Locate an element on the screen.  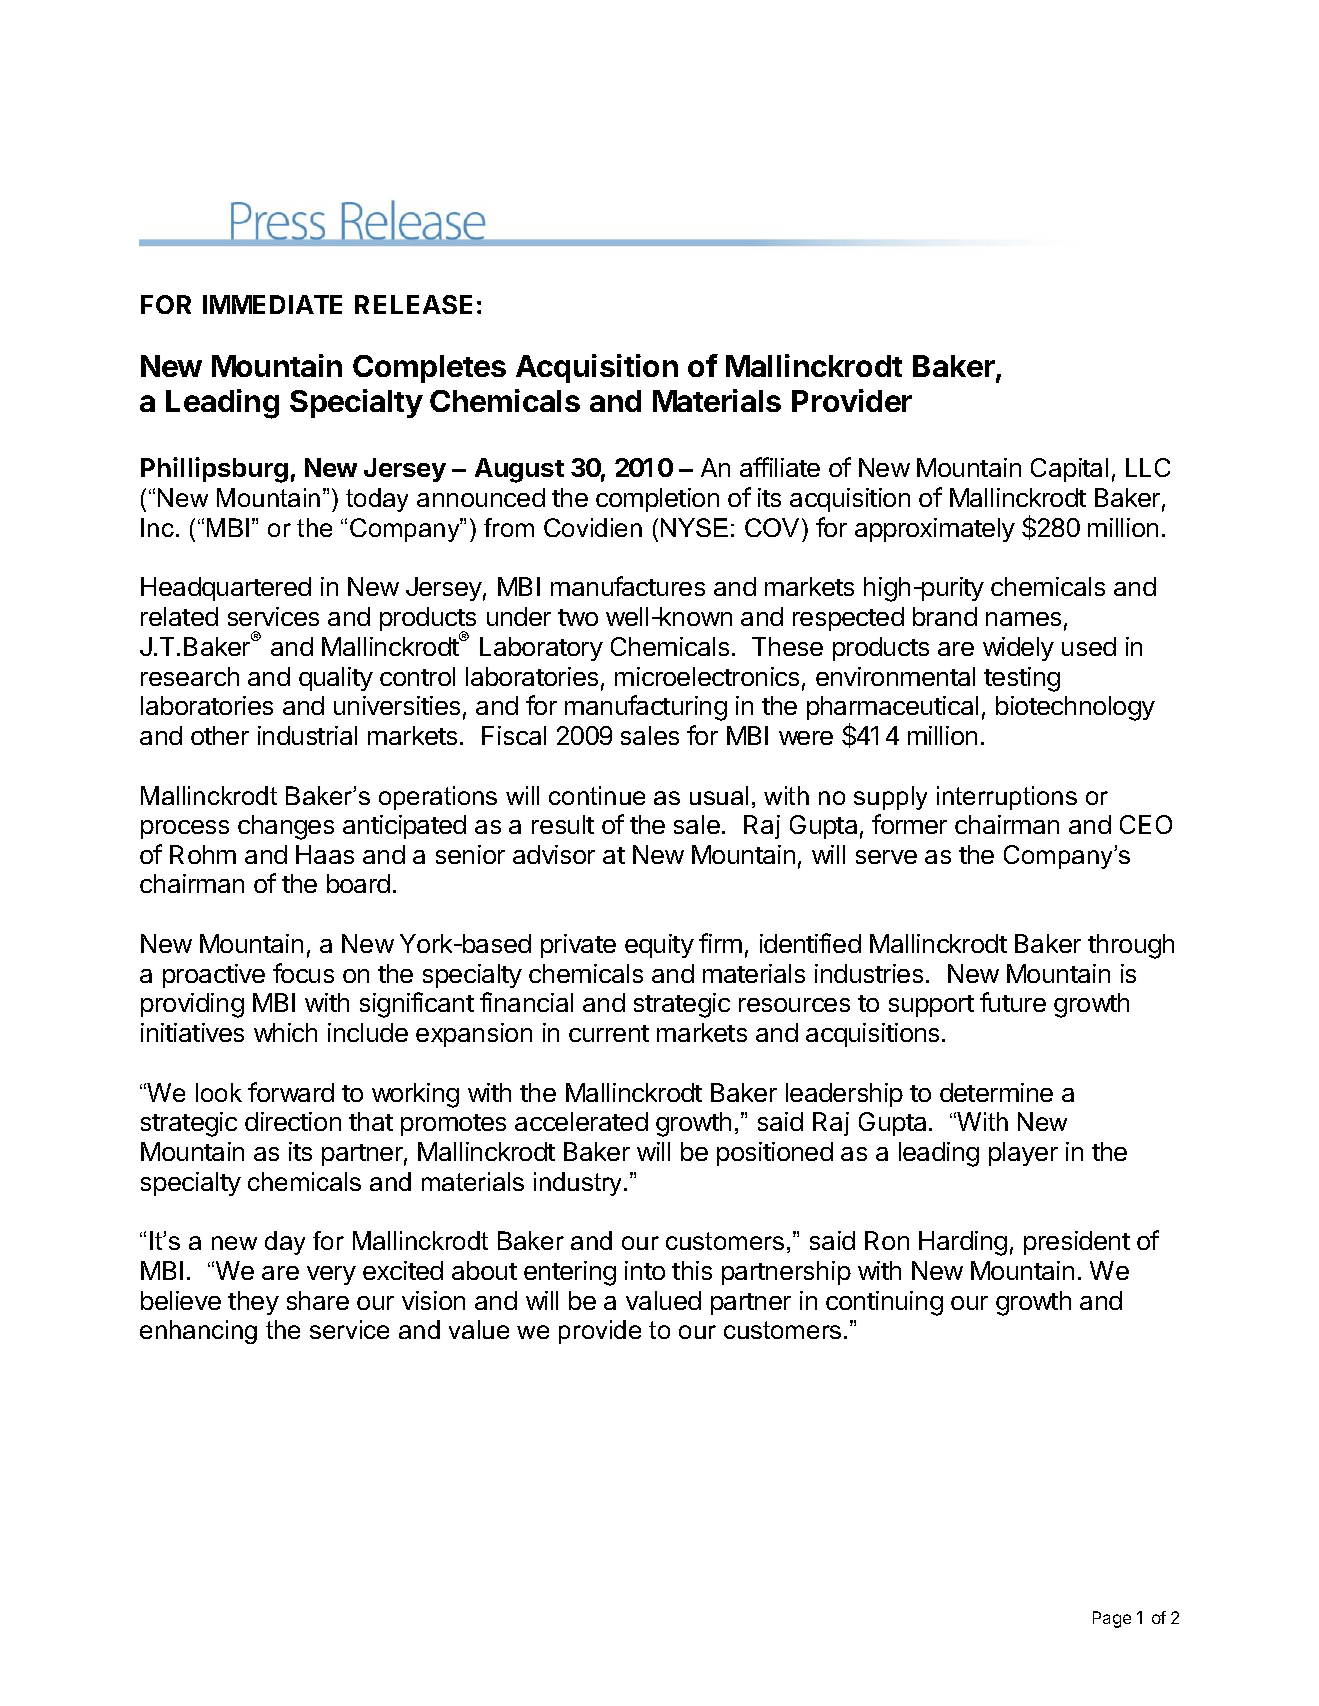
IMMEDIATE is located at coordinates (272, 304).
